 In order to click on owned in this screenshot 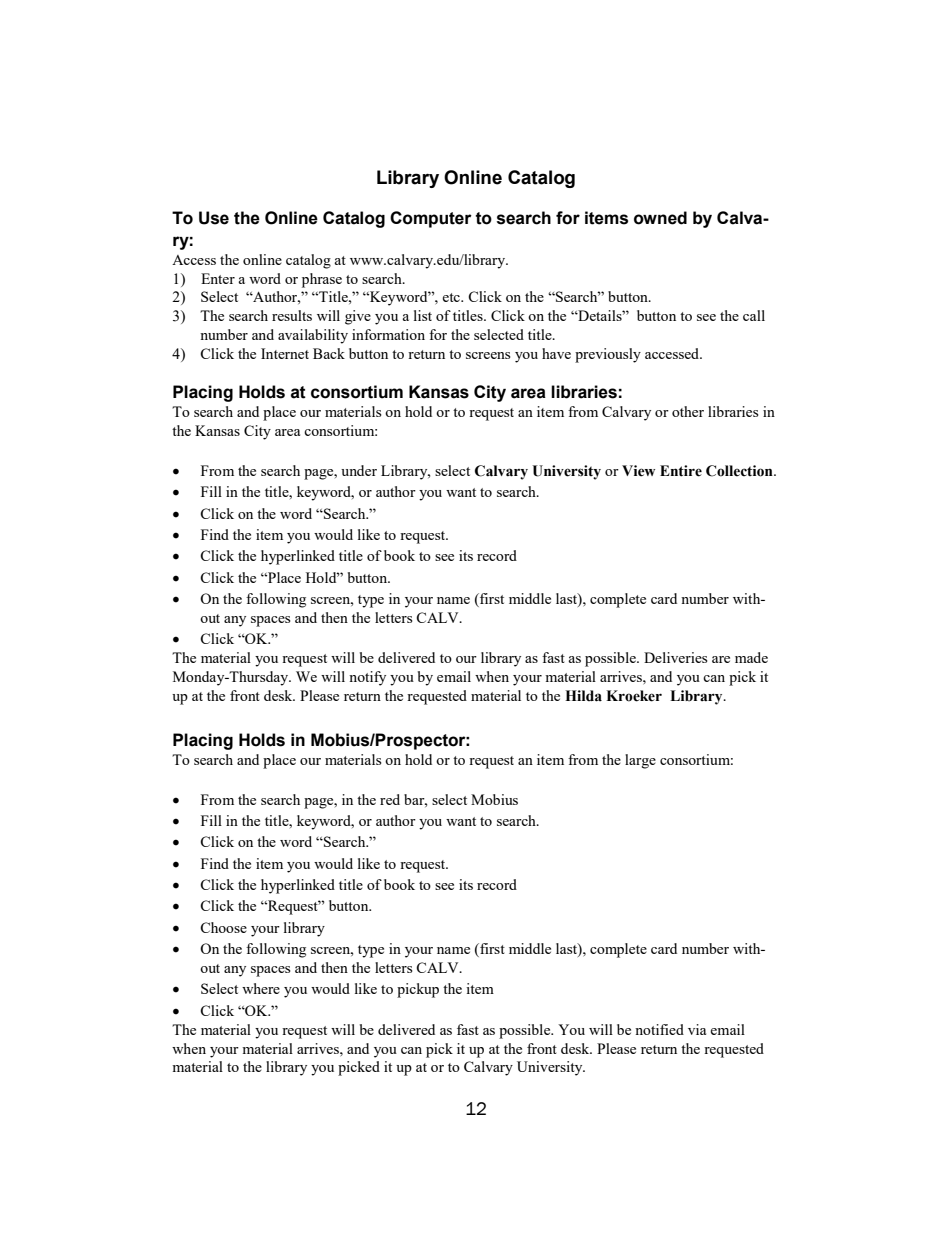, I will do `click(660, 218)`.
